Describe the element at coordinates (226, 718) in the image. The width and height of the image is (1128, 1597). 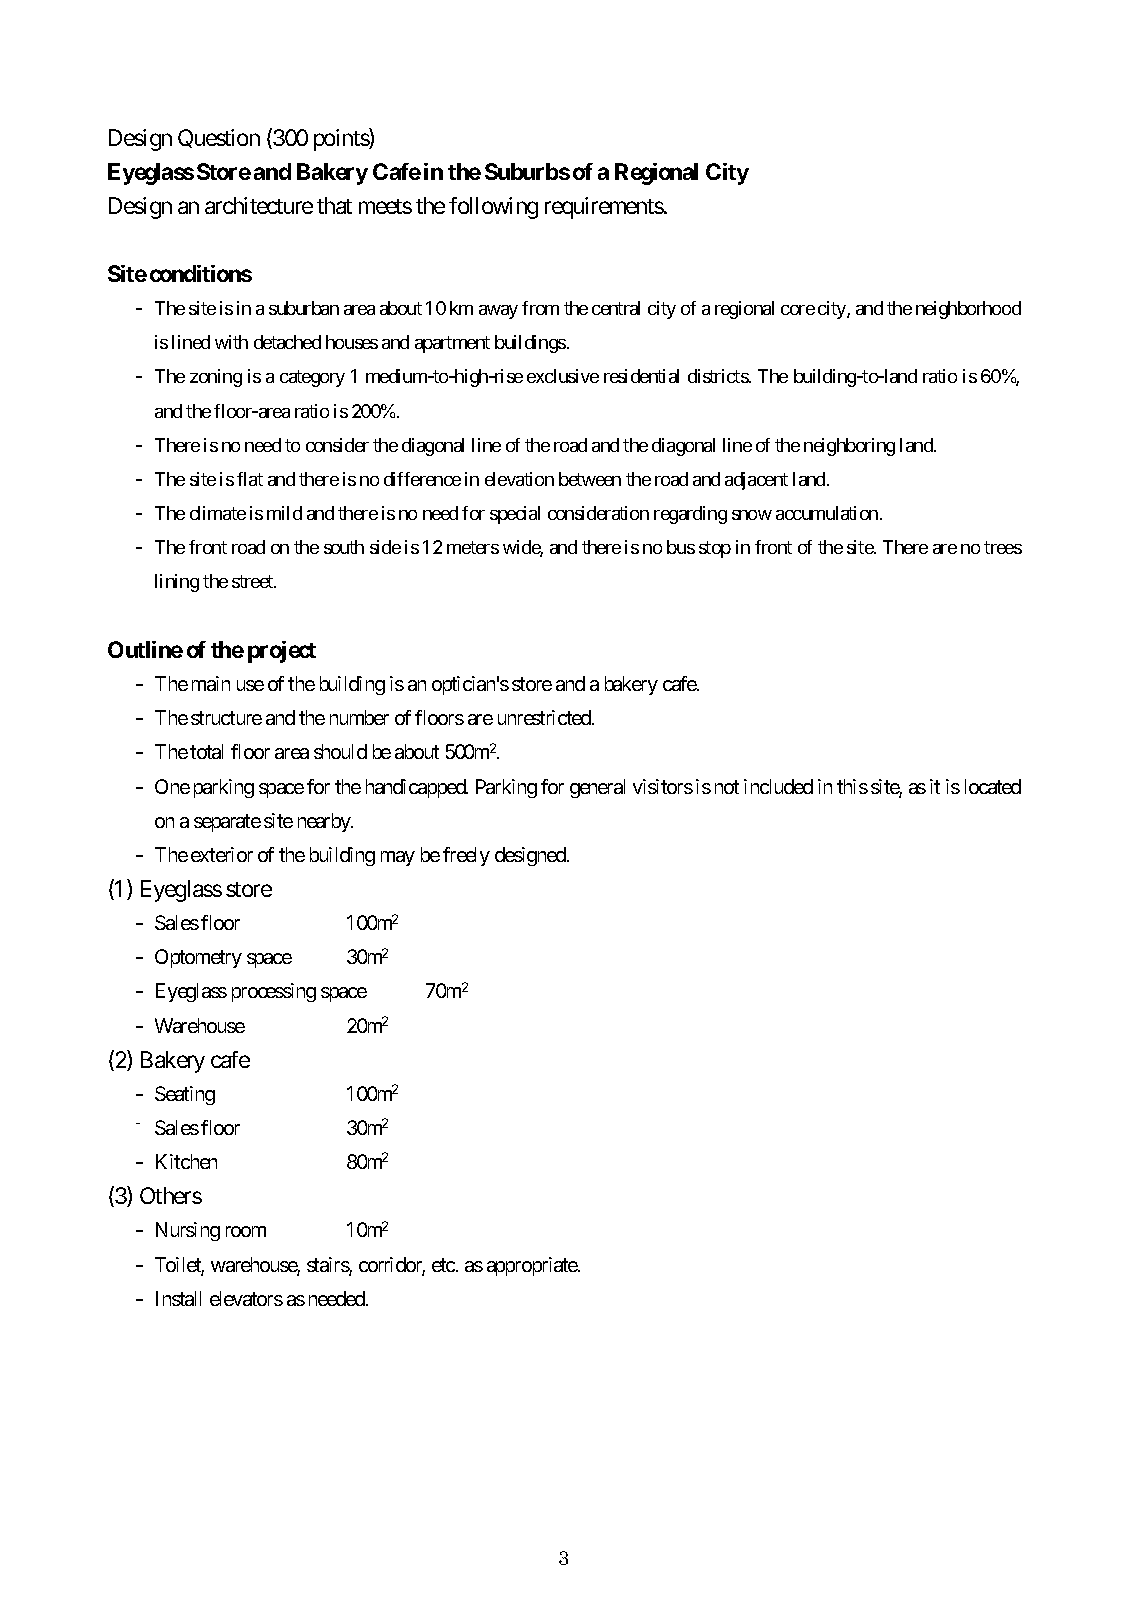
I see `structure` at that location.
